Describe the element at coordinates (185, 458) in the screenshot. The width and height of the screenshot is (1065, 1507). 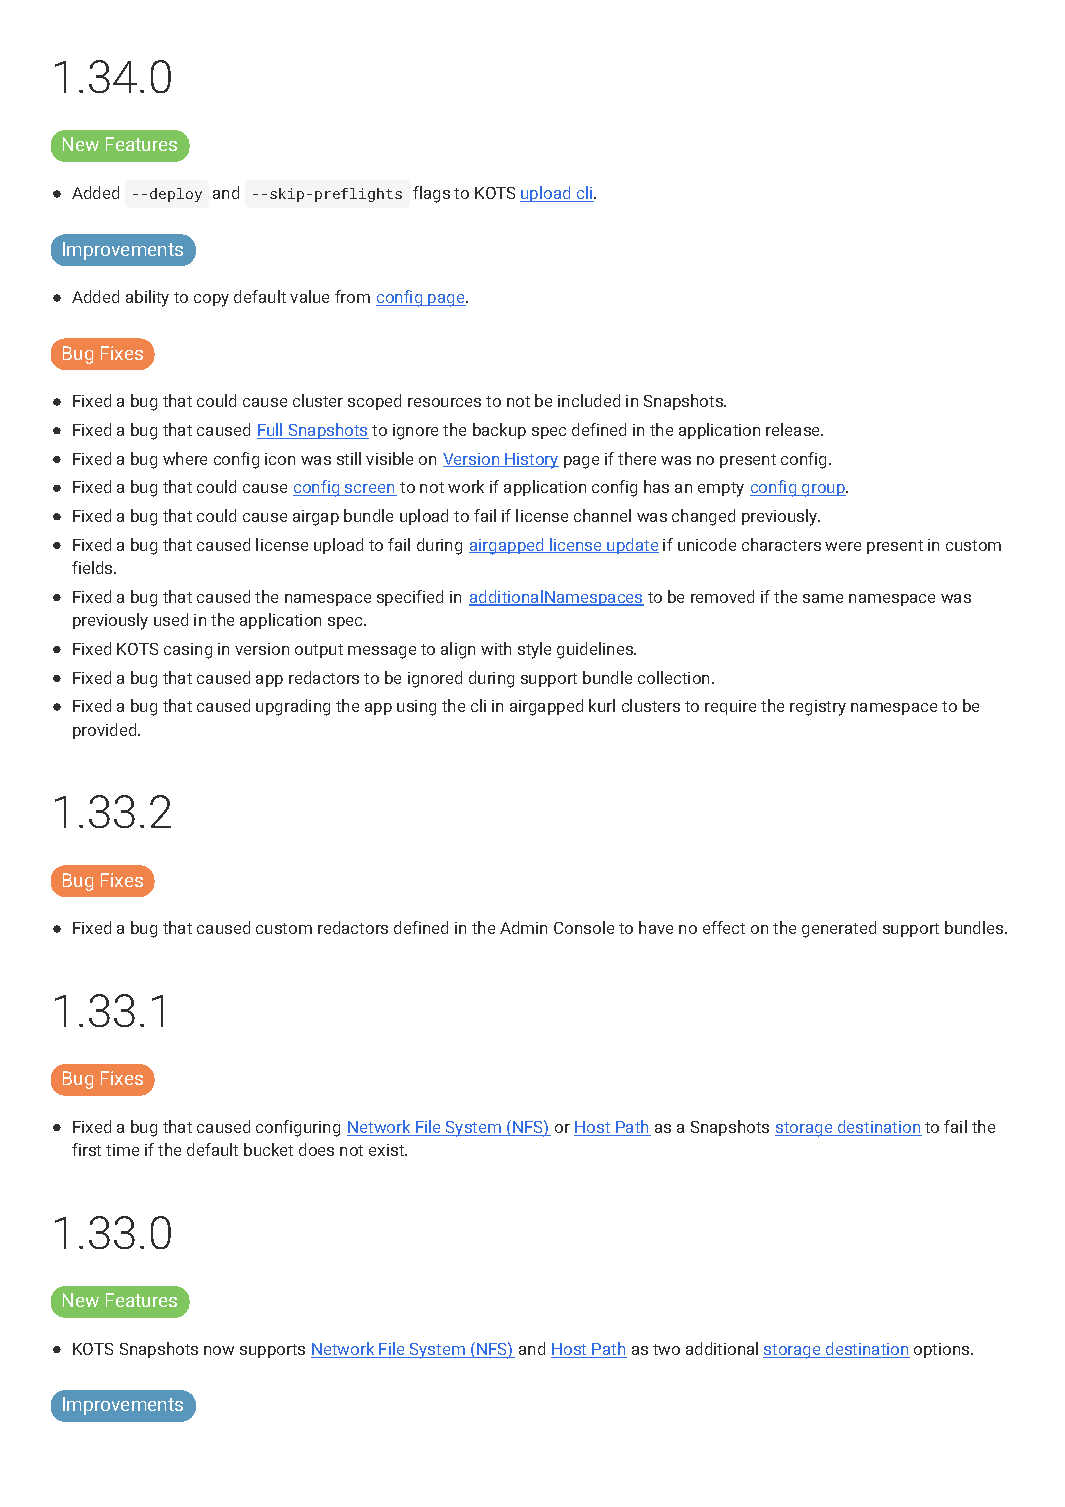
I see `where` at that location.
